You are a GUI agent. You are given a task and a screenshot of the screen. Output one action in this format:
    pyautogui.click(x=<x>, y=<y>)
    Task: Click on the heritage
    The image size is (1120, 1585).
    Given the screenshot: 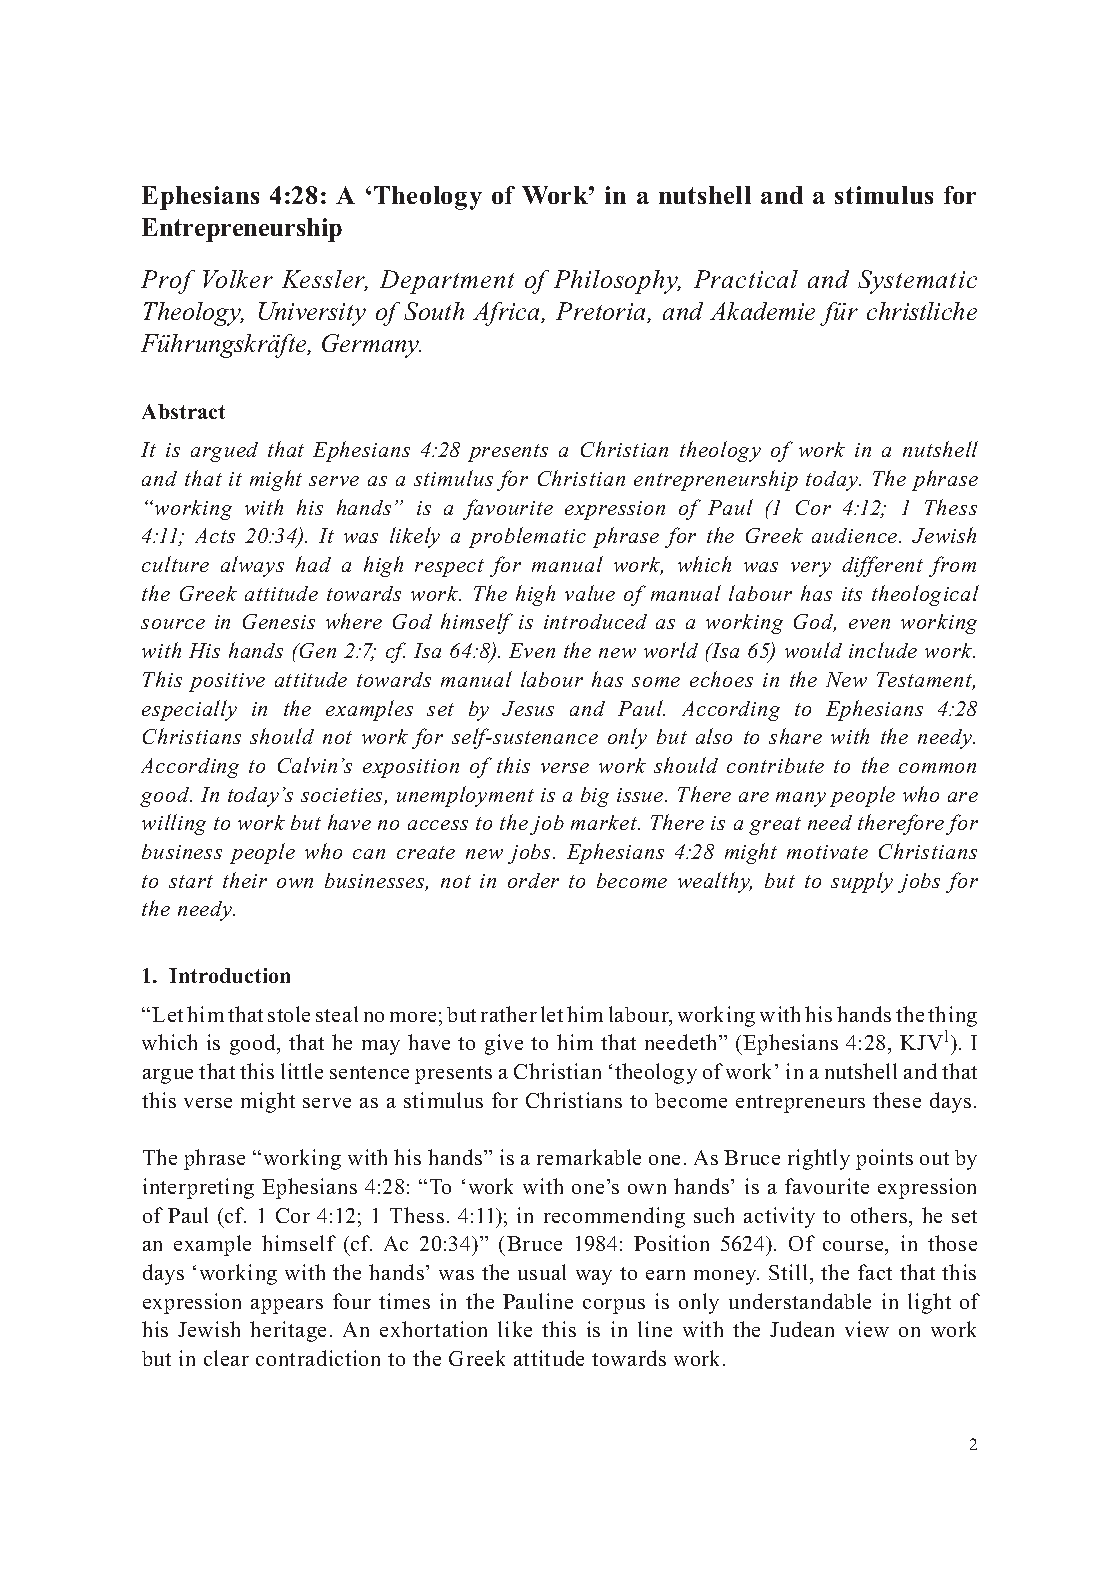 What is the action you would take?
    pyautogui.click(x=288, y=1331)
